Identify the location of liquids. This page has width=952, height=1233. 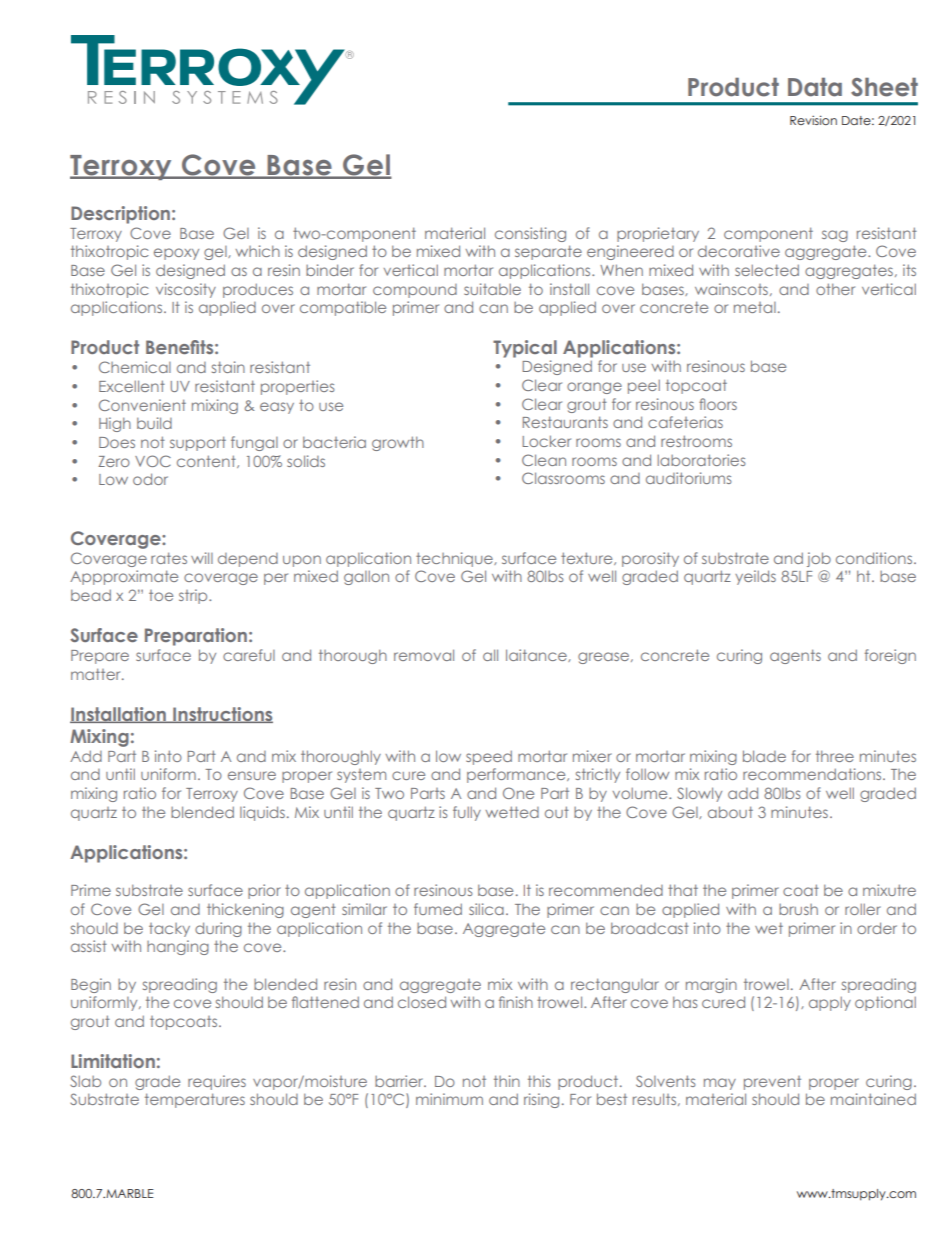
(262, 813).
